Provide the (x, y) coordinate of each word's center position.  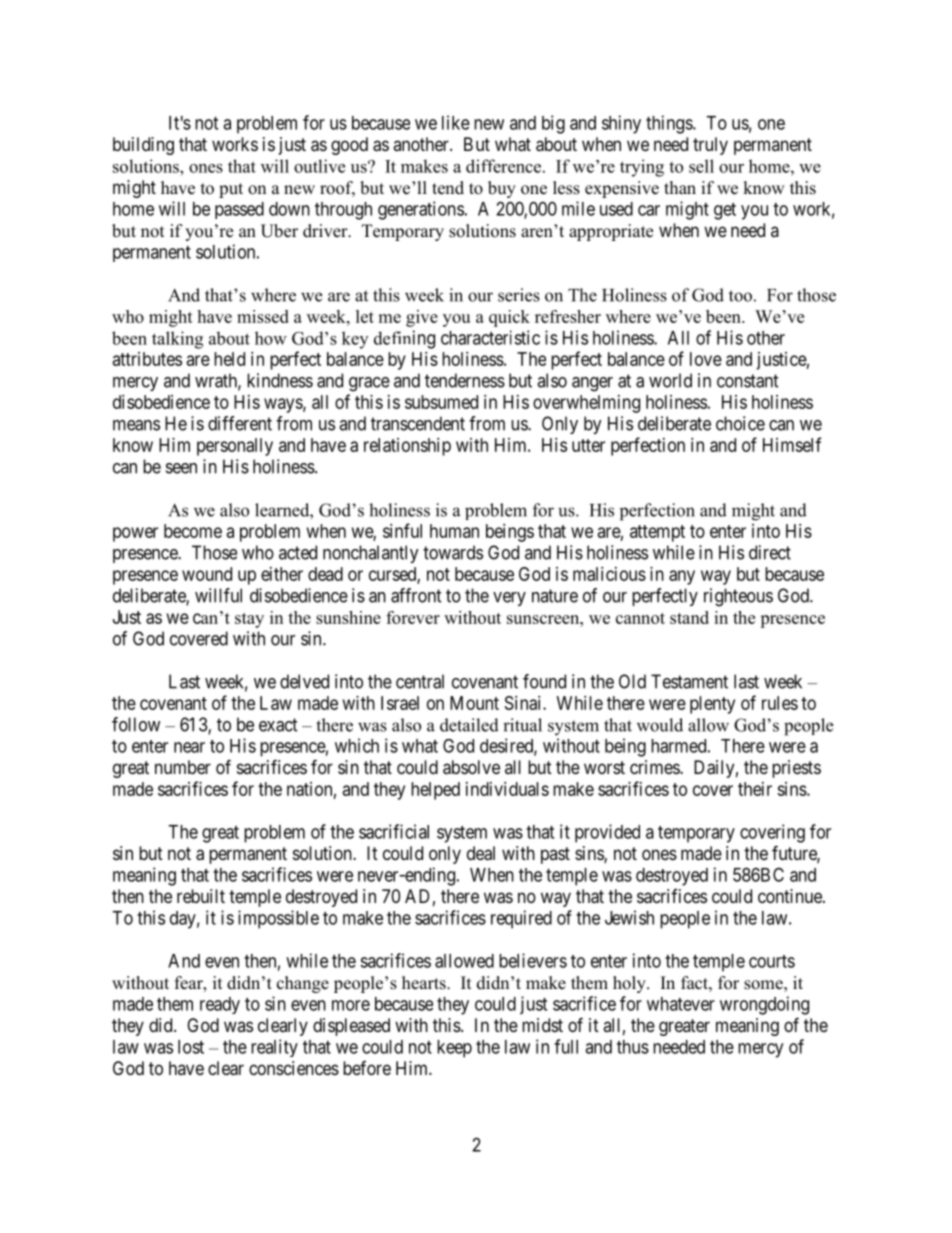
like (456, 122)
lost (191, 1047)
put (231, 190)
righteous (738, 597)
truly (710, 146)
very (509, 599)
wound (207, 574)
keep (454, 1049)
